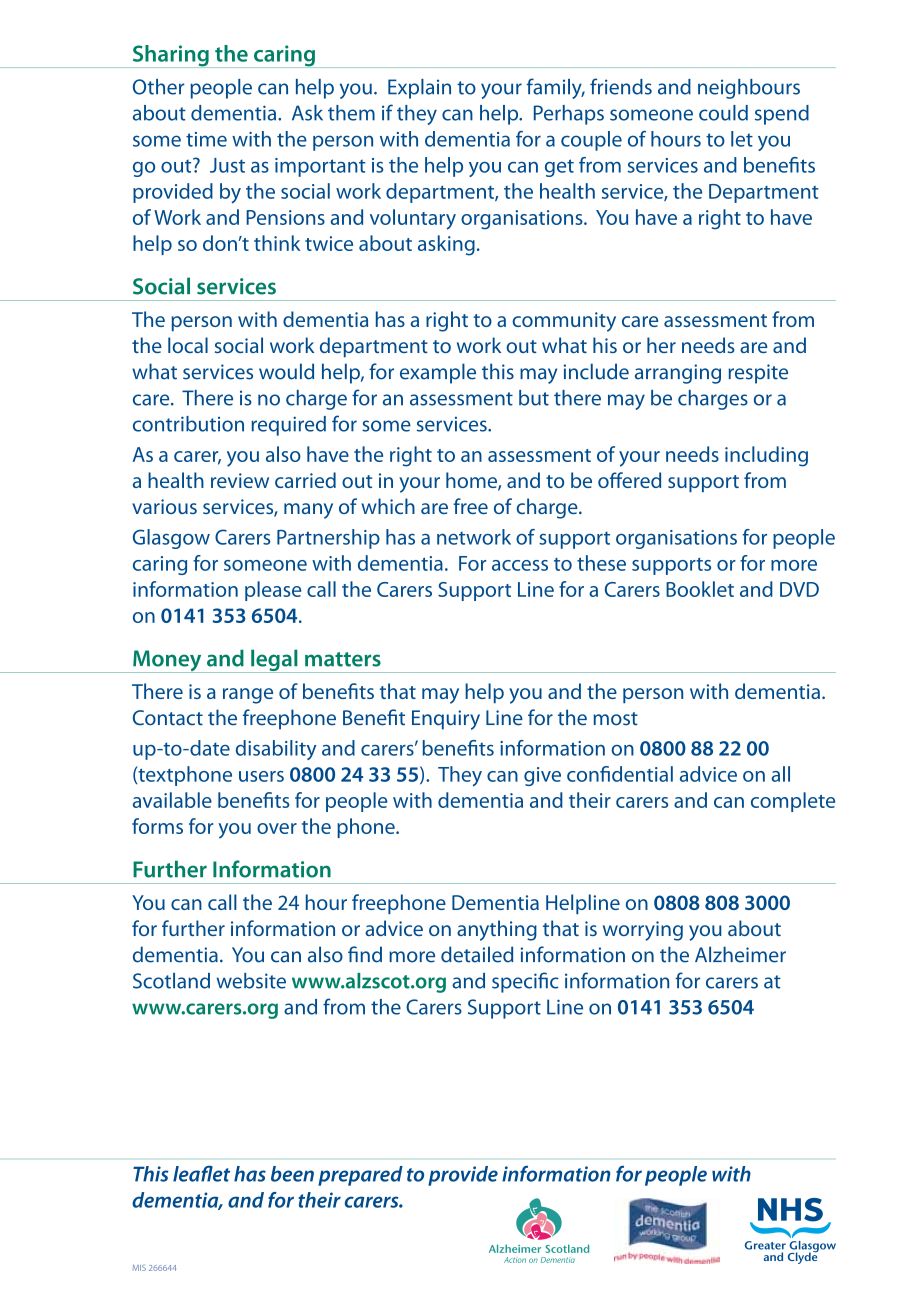  What do you see at coordinates (723, 113) in the screenshot?
I see `could` at bounding box center [723, 113].
